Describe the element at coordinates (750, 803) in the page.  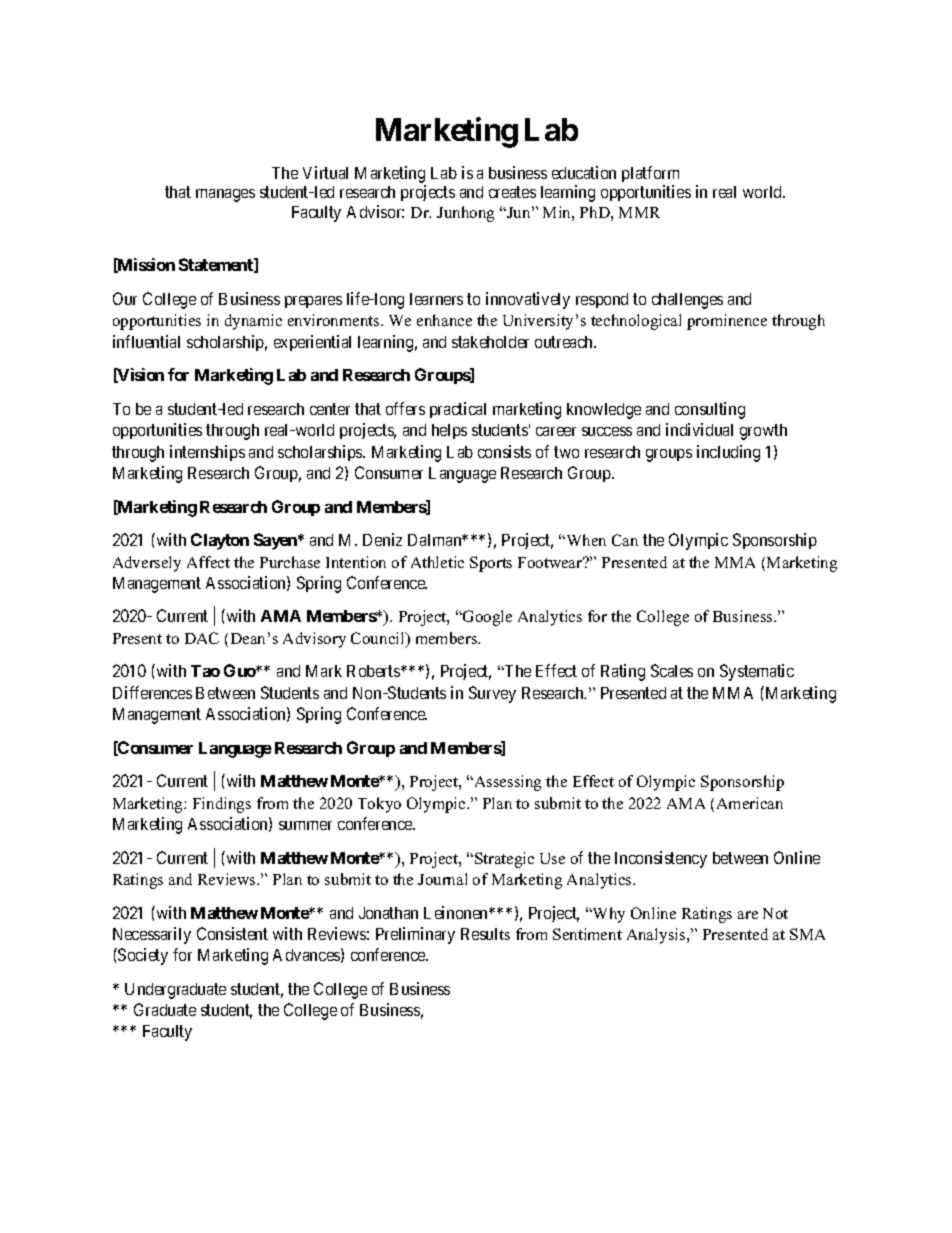
I see `American` at that location.
